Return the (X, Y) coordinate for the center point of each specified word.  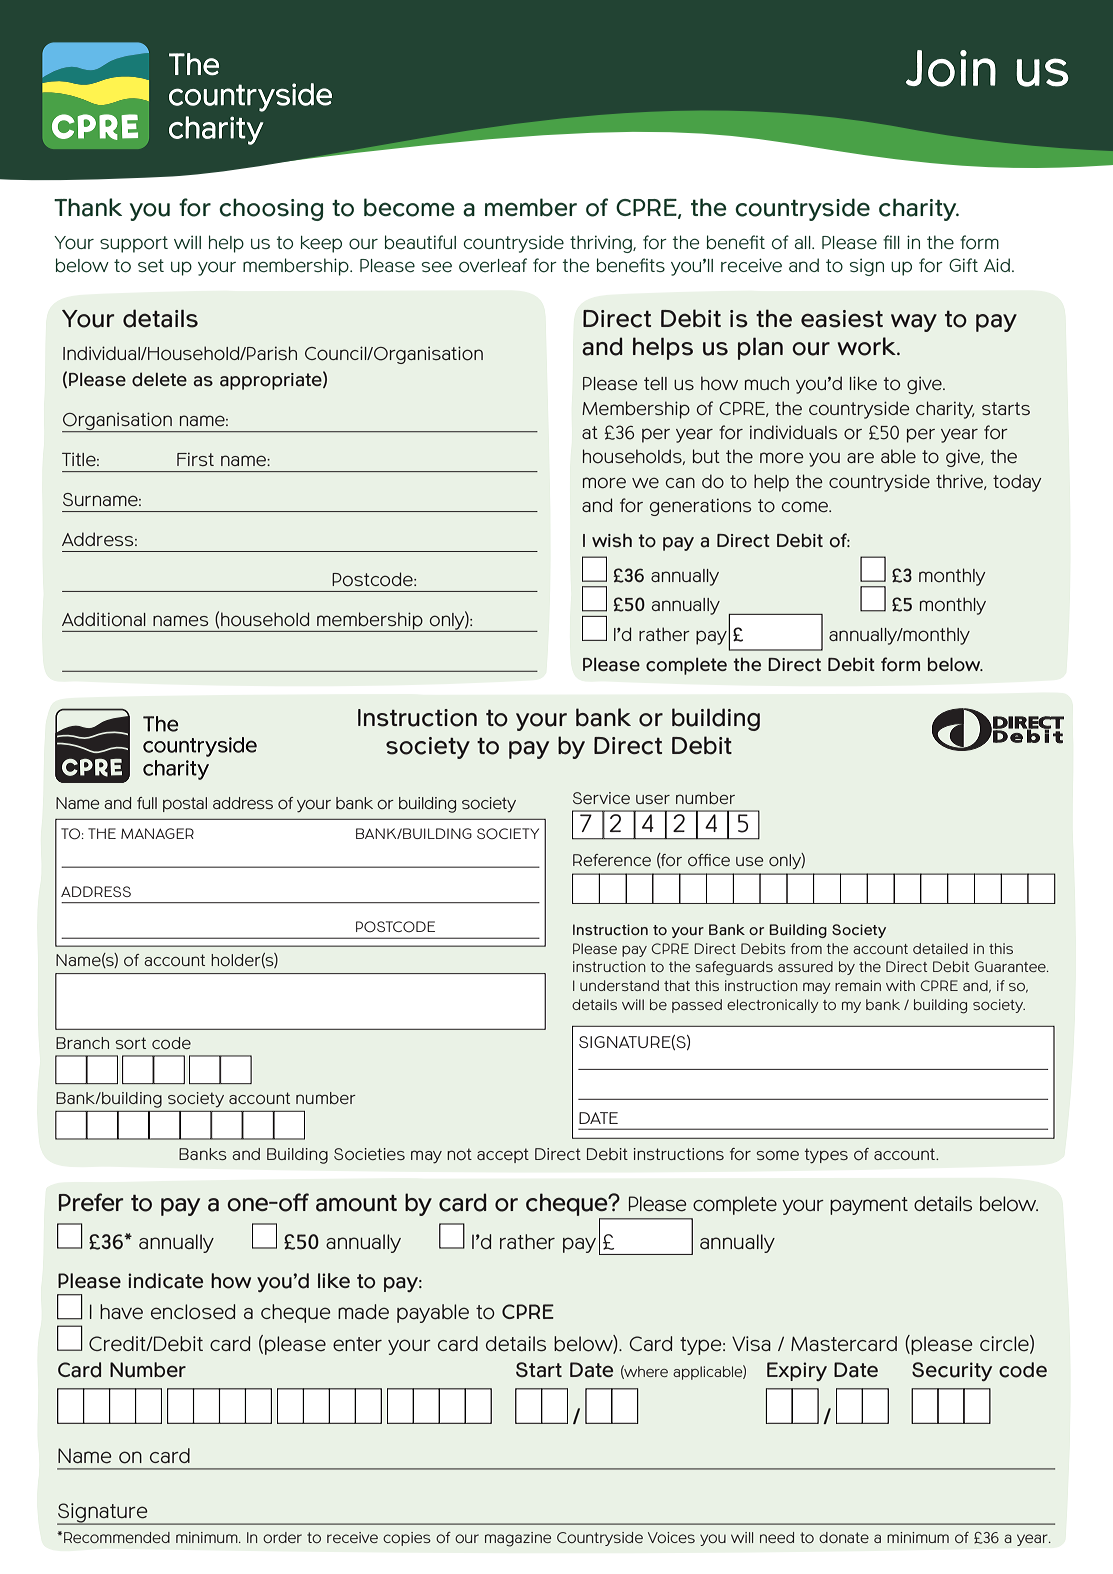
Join (951, 68)
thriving (602, 244)
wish (612, 540)
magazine (518, 1539)
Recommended (117, 1537)
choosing (271, 209)
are (860, 457)
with (900, 985)
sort (130, 1043)
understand (619, 985)
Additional (104, 619)
